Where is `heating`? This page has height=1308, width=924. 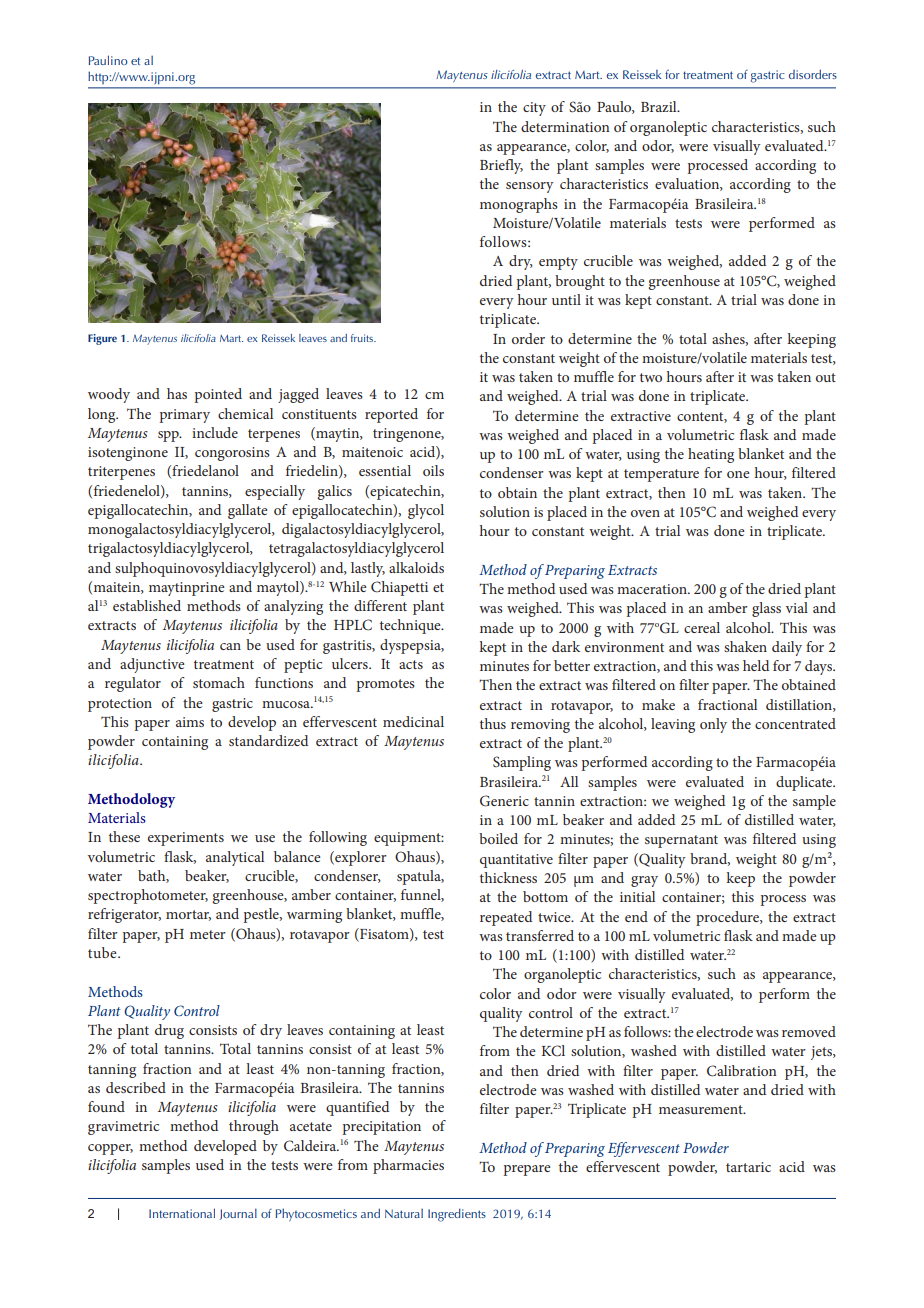
heating is located at coordinates (711, 455).
